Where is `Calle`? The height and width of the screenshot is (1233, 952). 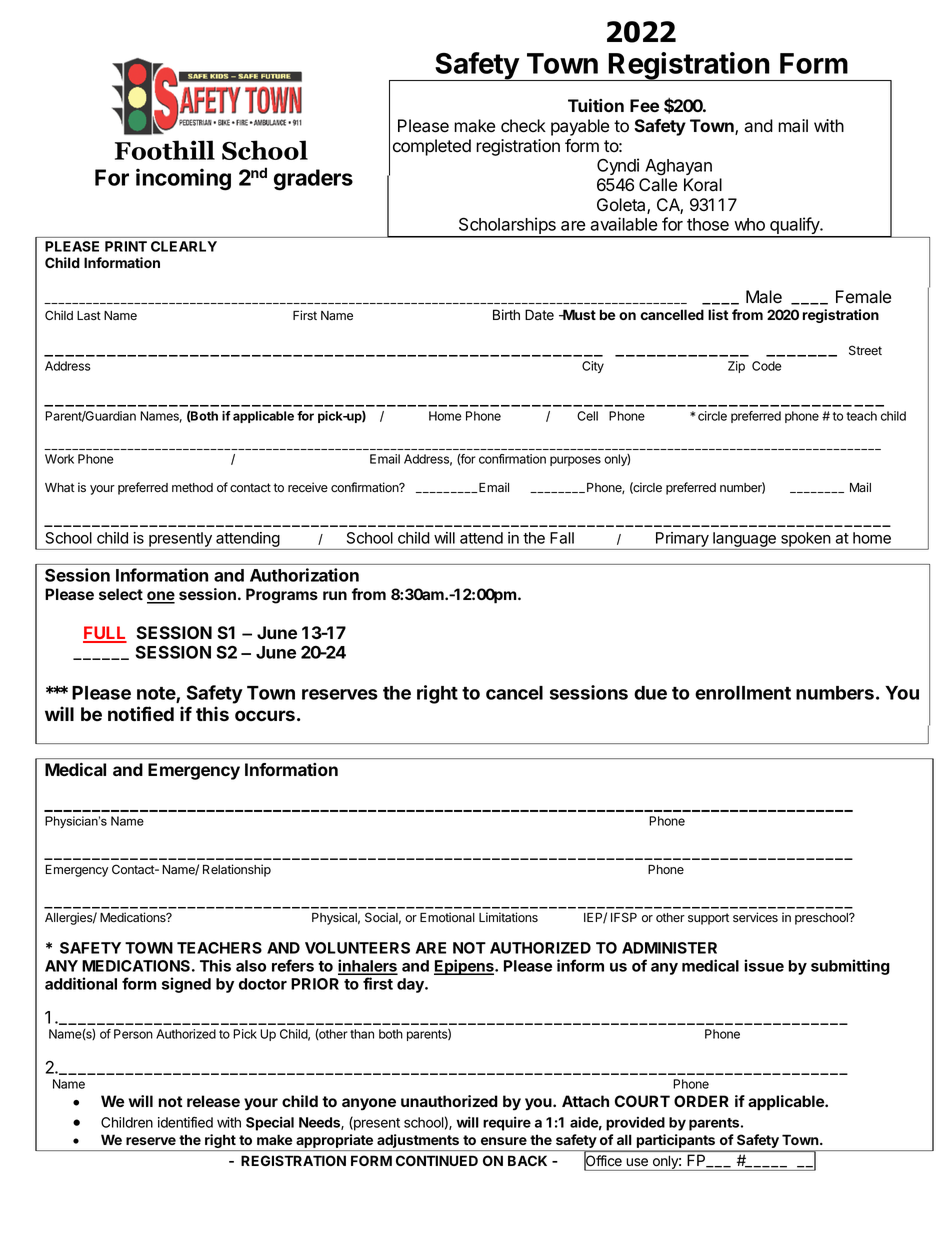
Calle is located at coordinates (658, 185).
